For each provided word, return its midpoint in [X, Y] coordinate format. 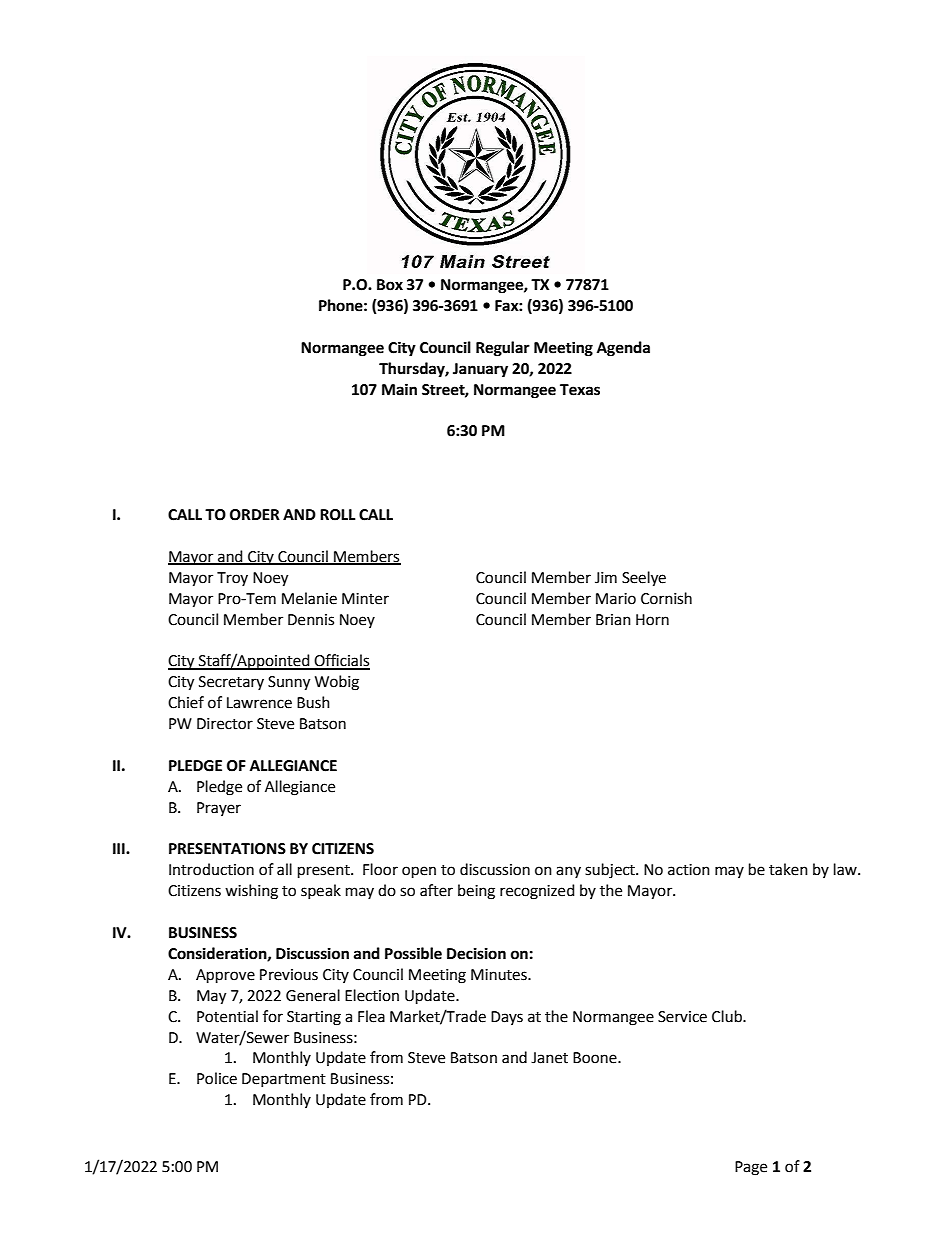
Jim [606, 578]
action [689, 870]
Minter [365, 599]
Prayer [219, 809]
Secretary [231, 683]
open [419, 872]
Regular [503, 349]
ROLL [338, 515]
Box [390, 285]
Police [217, 1078]
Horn [652, 620]
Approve [225, 976]
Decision [476, 953]
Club [728, 1016]
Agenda [623, 349]
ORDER [255, 515]
